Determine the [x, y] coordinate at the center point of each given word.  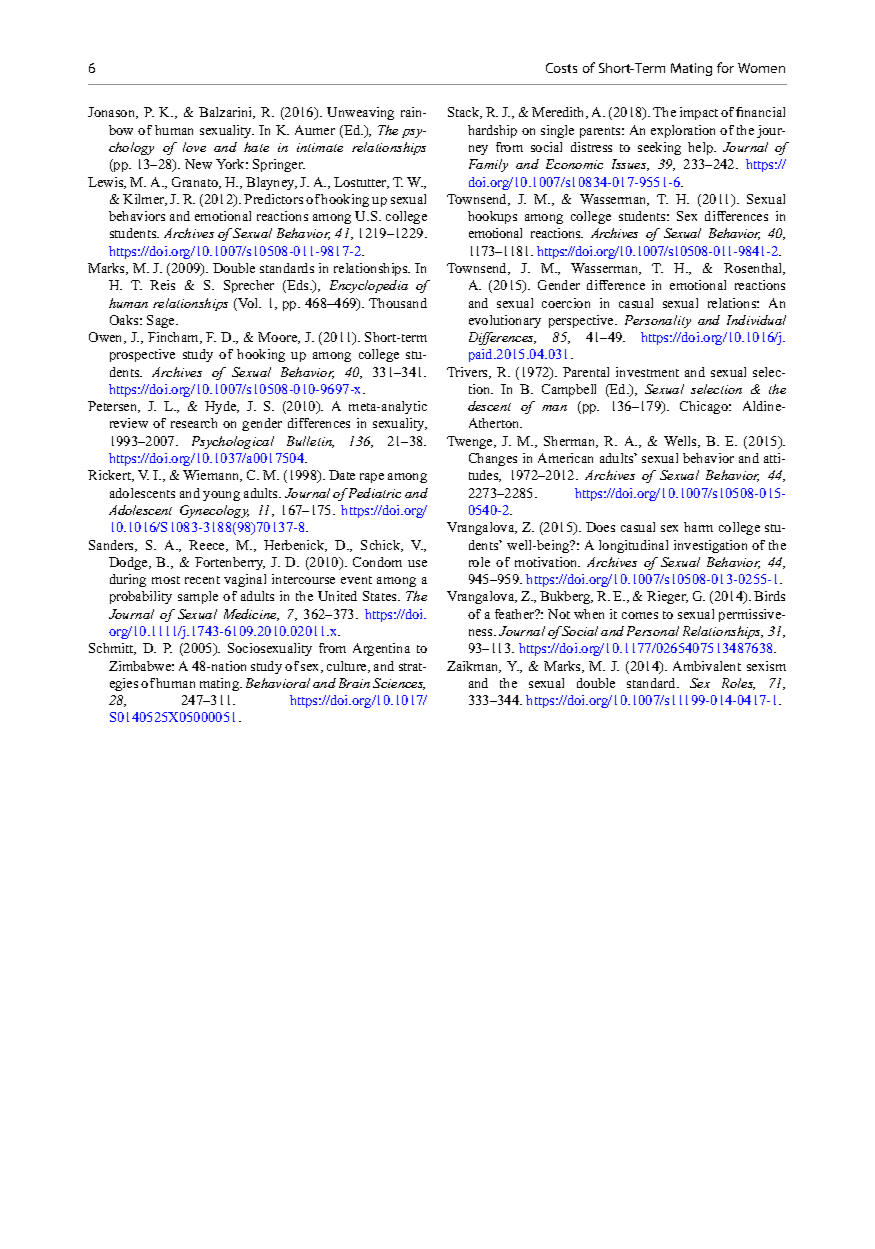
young [221, 496]
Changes [493, 459]
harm [698, 527]
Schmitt [112, 649]
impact [699, 113]
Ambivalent [707, 666]
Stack [465, 113]
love [194, 147]
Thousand [398, 303]
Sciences [399, 684]
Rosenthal [754, 269]
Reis [162, 285]
